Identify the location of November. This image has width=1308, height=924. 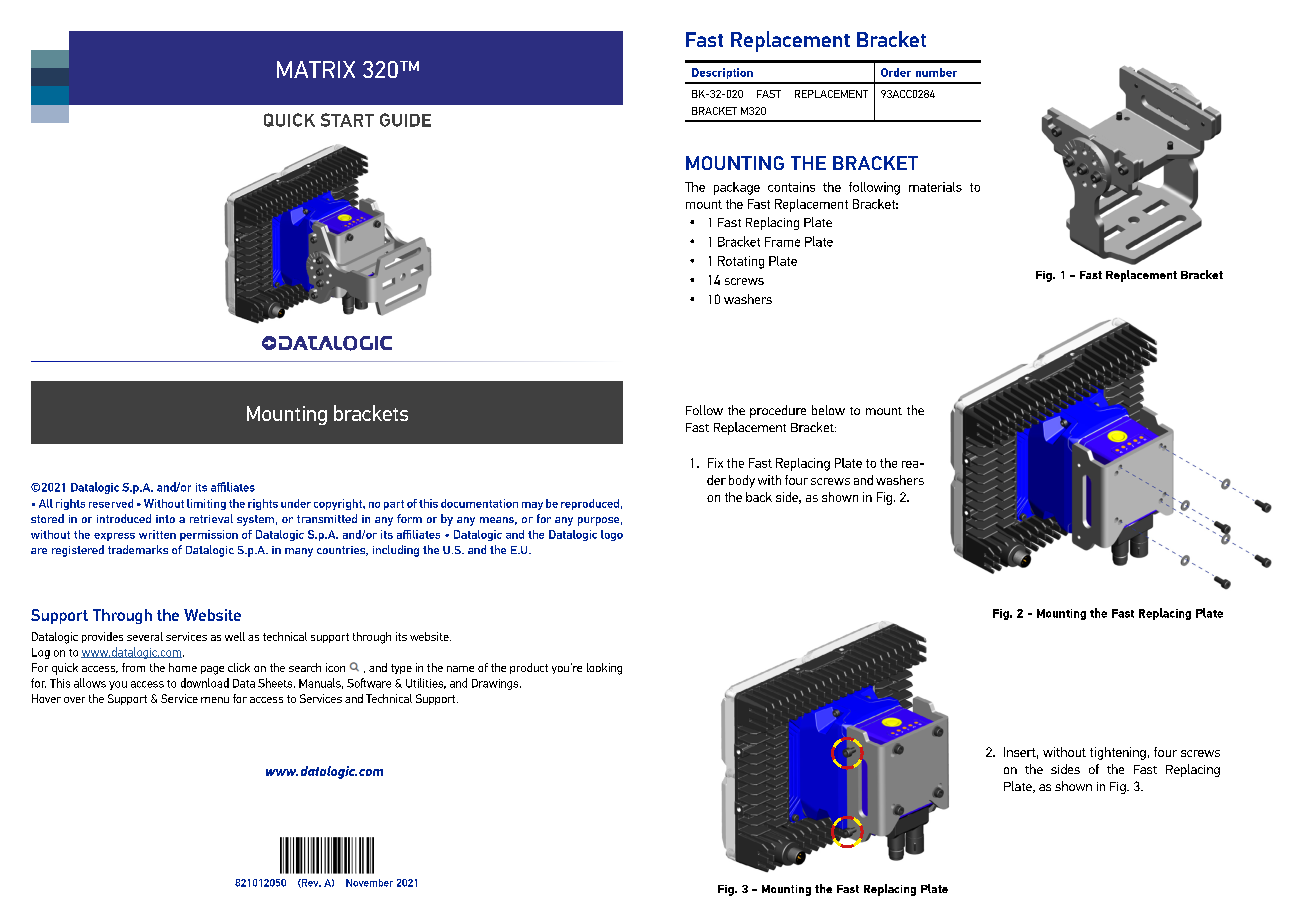
(369, 883).
